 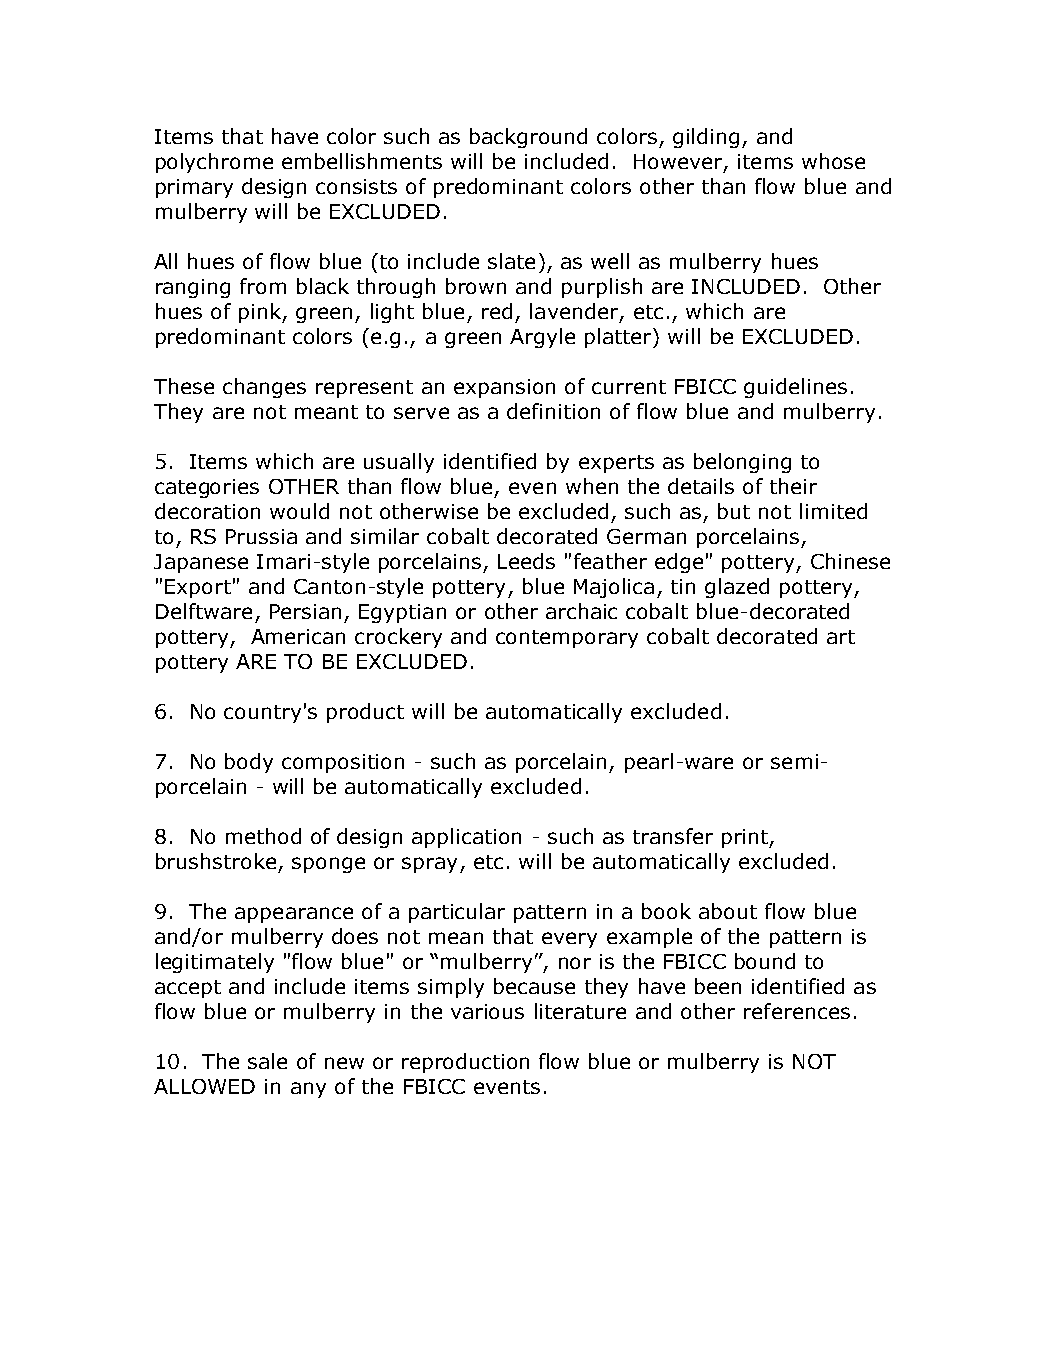 What do you see at coordinates (833, 161) in the document?
I see `whose` at bounding box center [833, 161].
